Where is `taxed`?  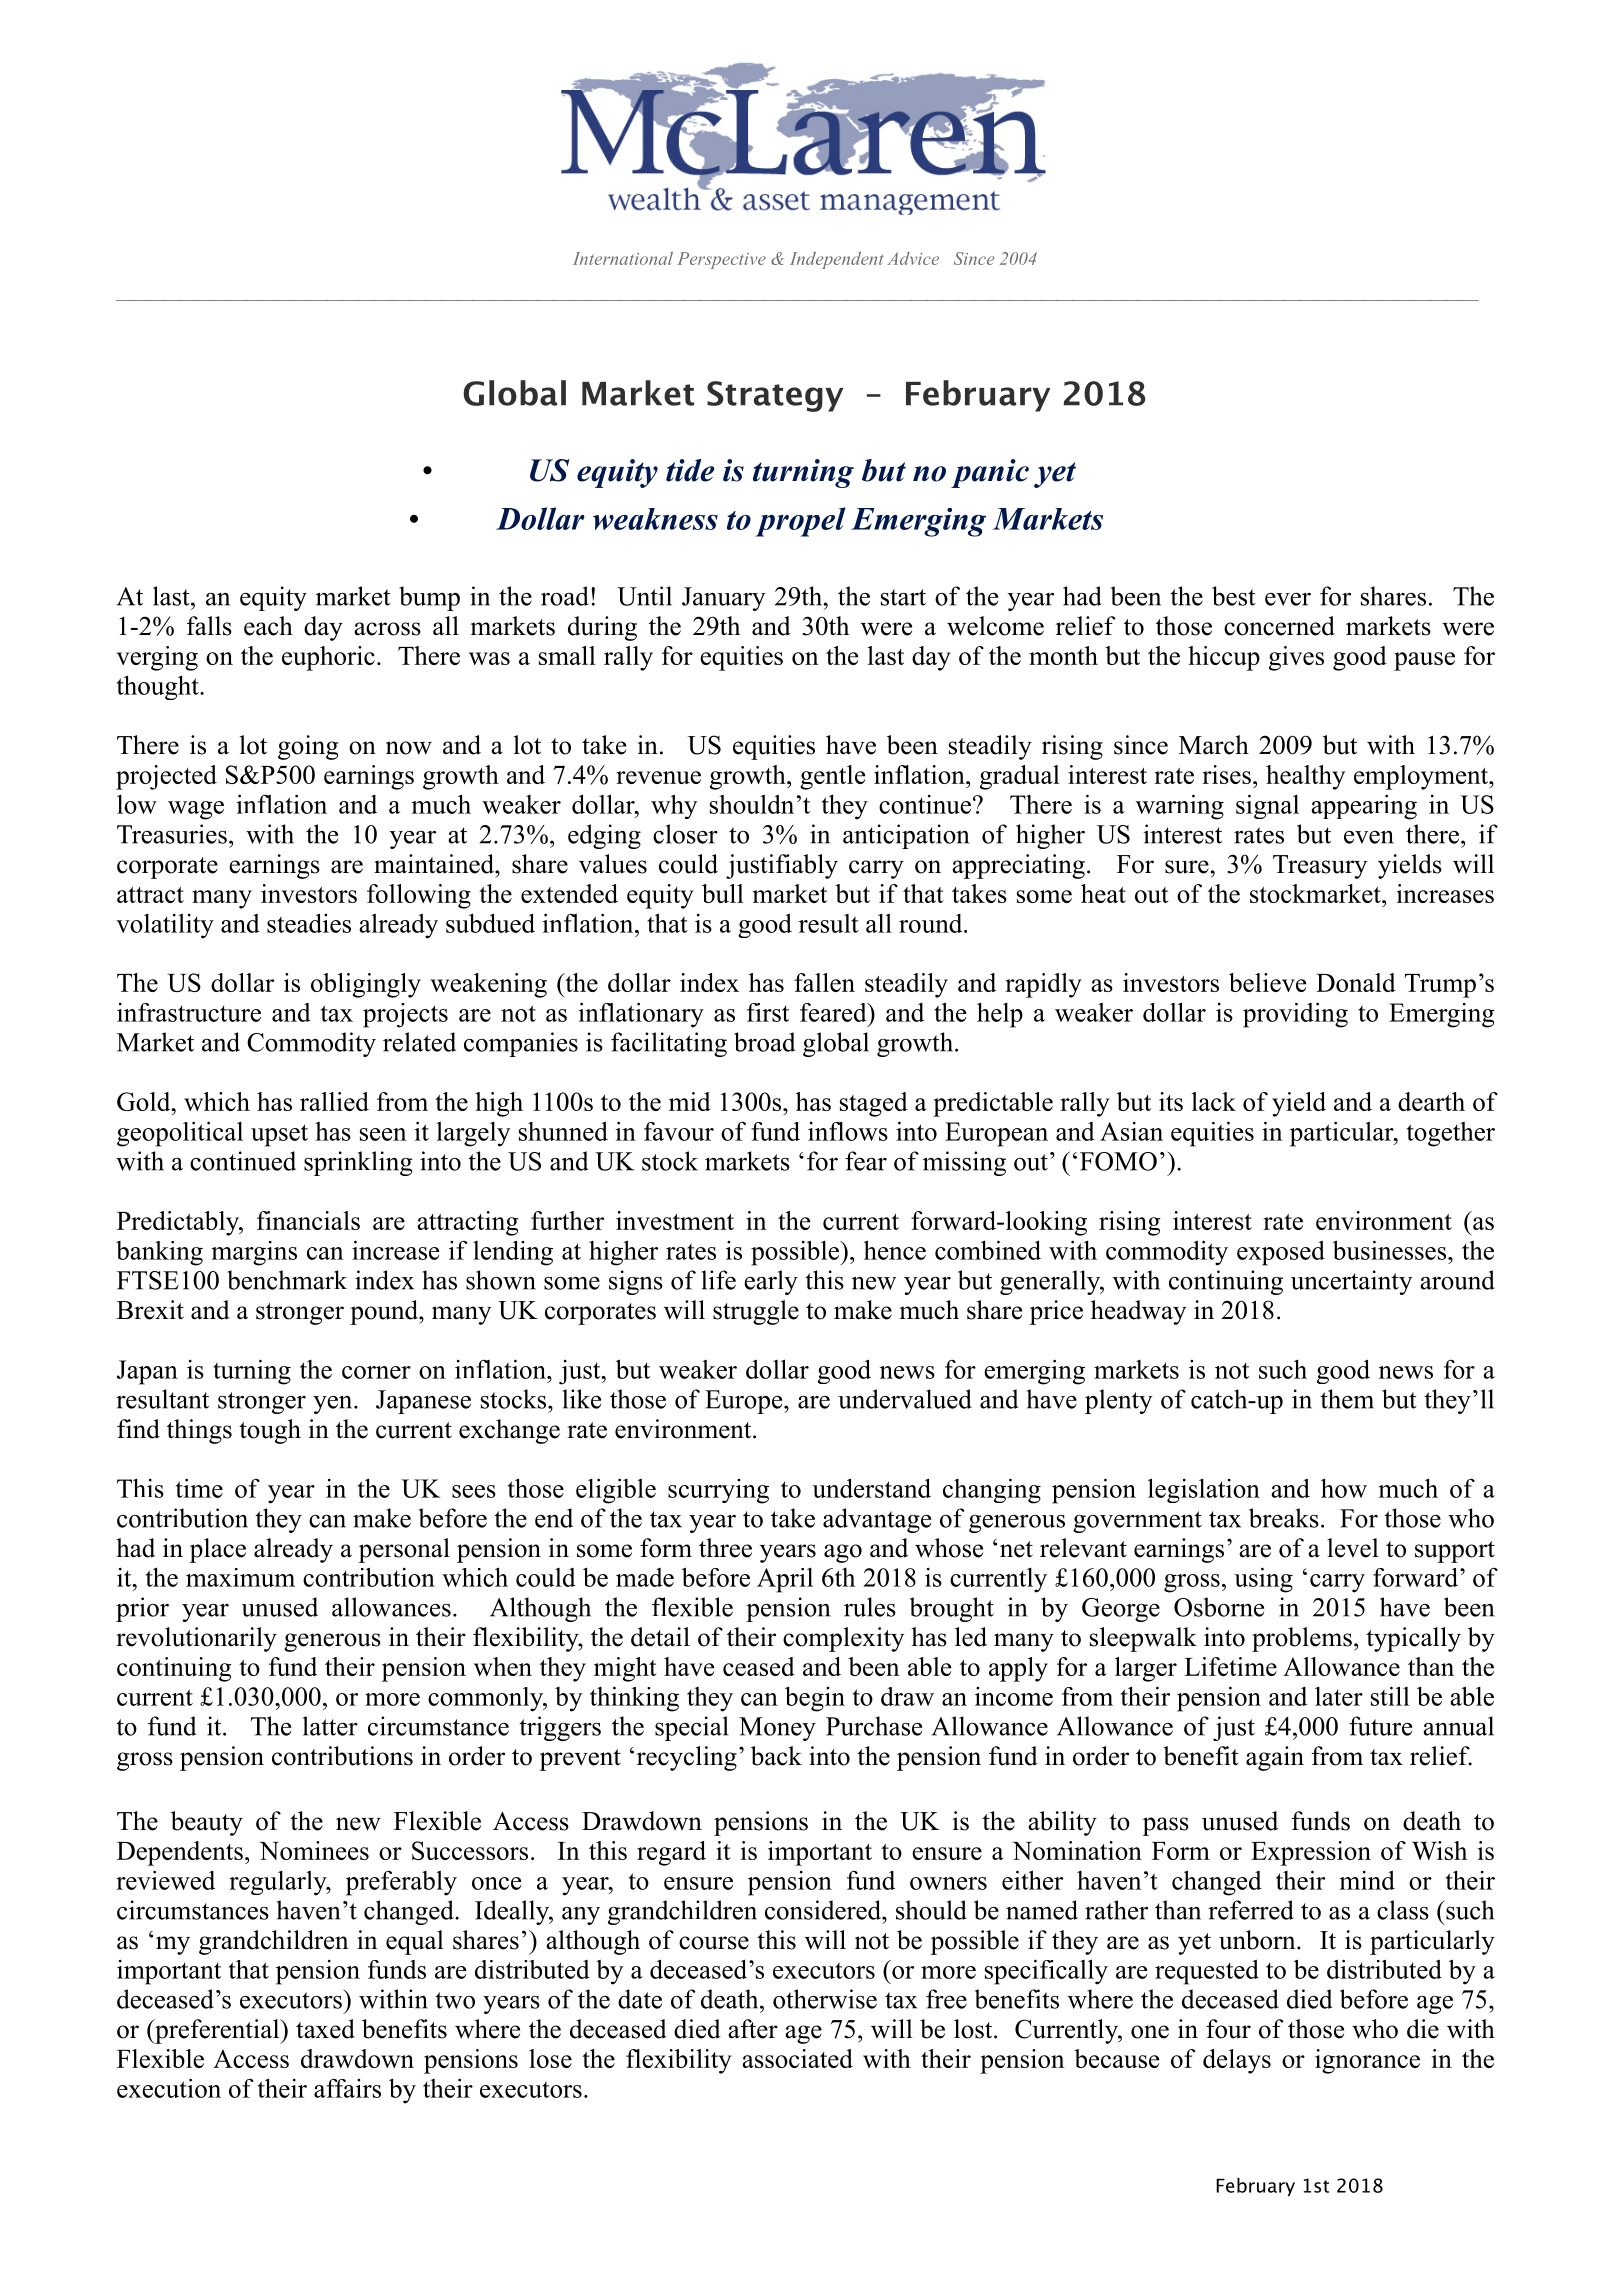
taxed is located at coordinates (325, 2029).
